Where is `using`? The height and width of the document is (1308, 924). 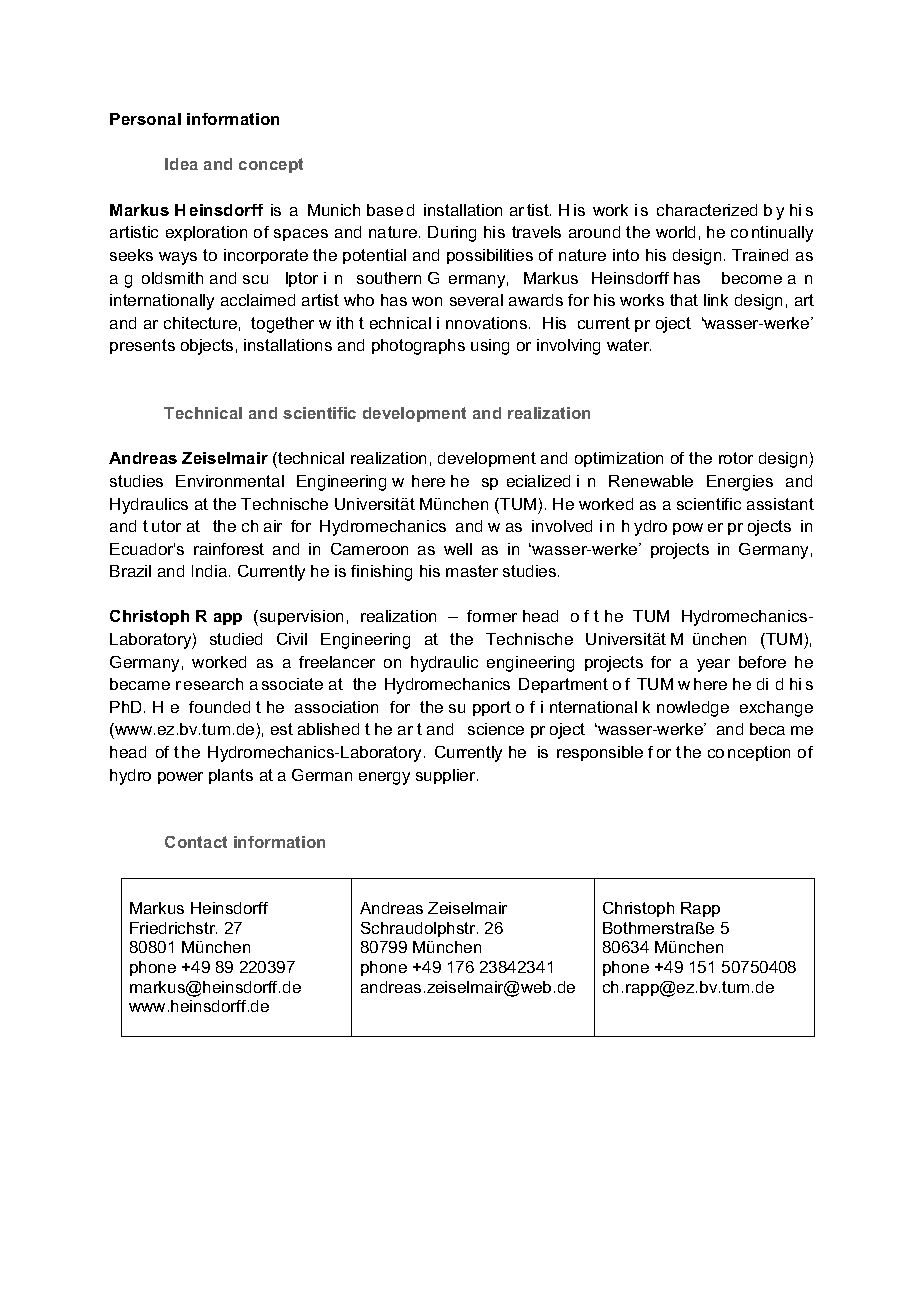
using is located at coordinates (490, 347).
